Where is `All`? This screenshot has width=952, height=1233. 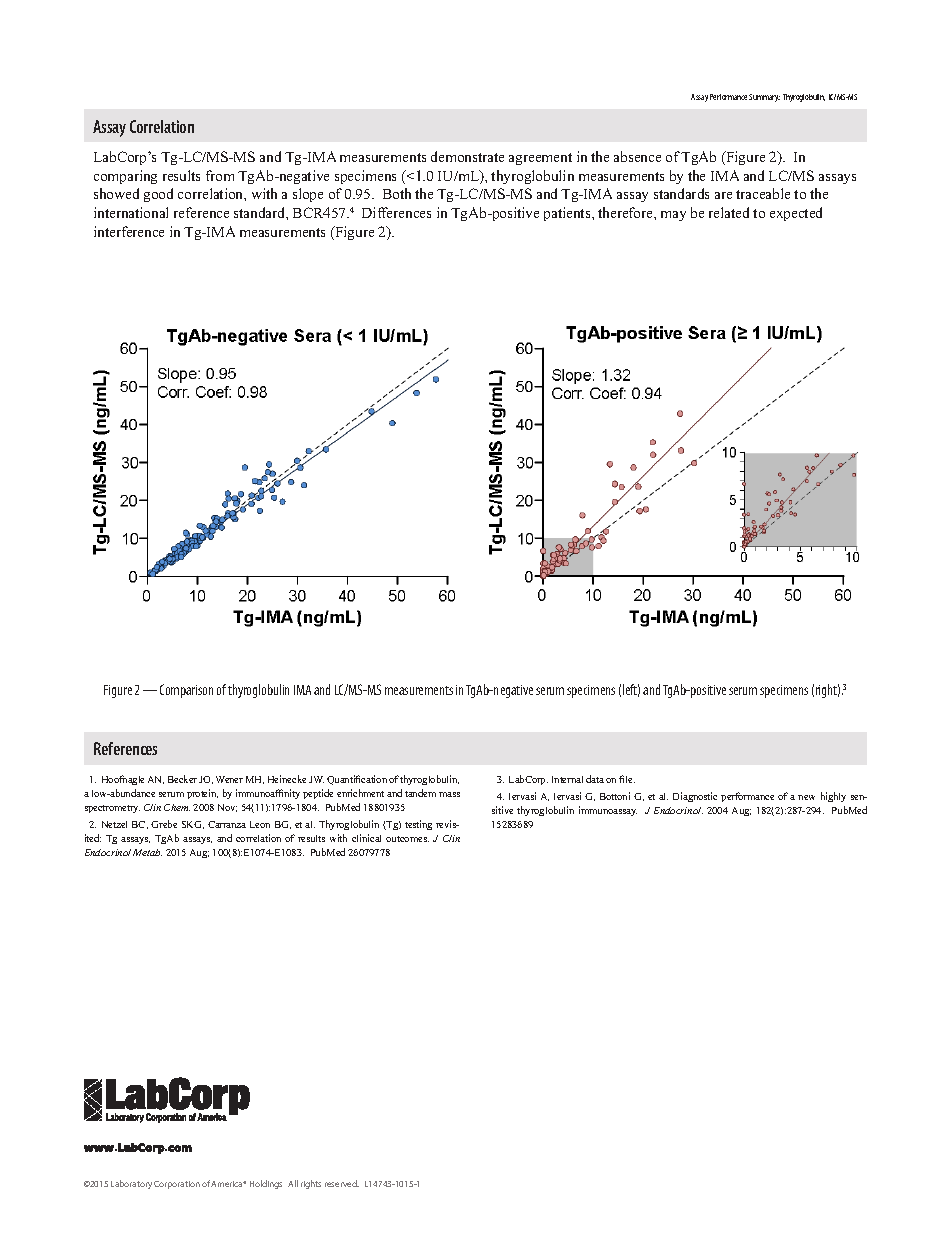 All is located at coordinates (293, 1183).
